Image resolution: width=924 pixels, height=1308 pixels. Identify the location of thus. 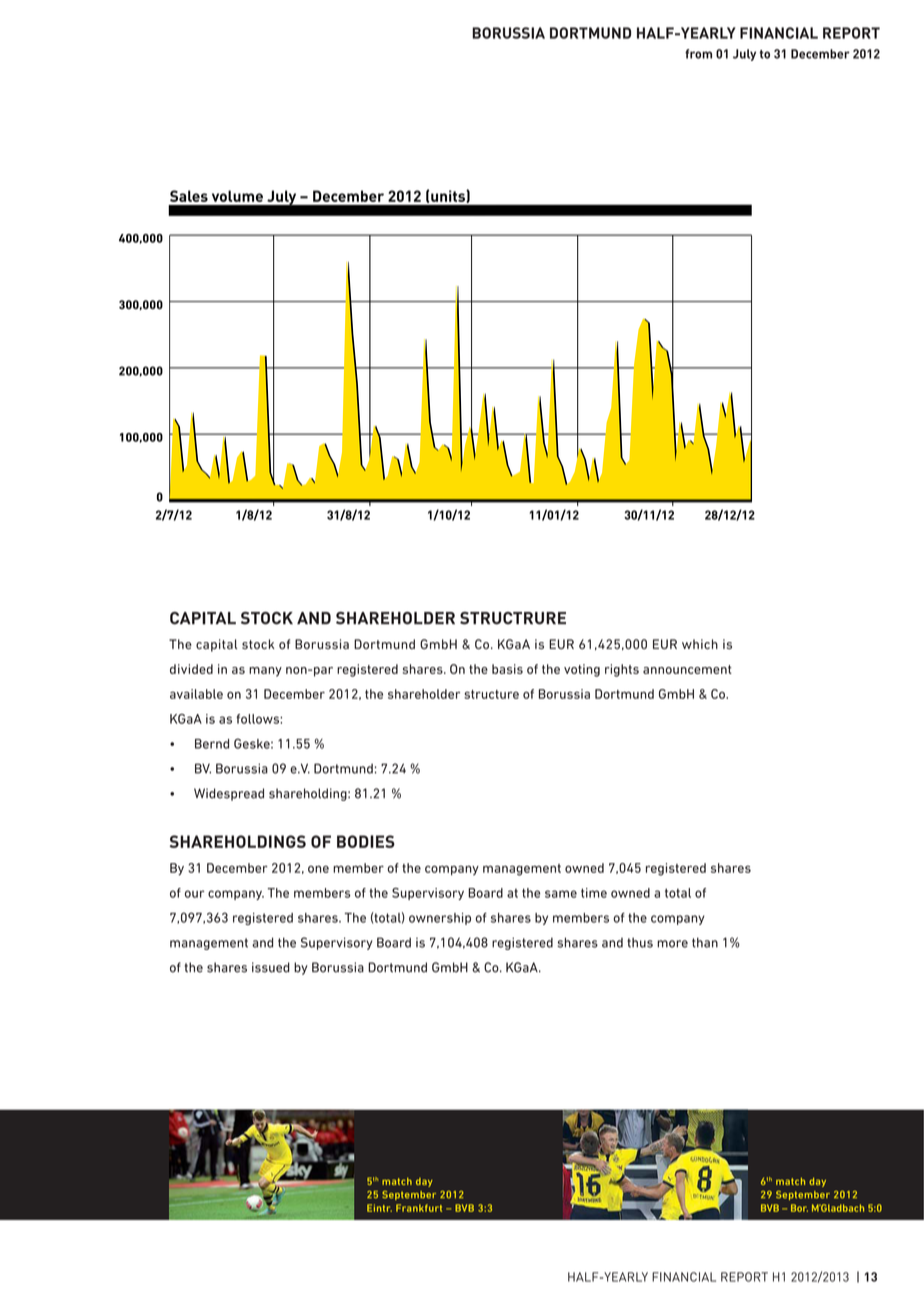
(640, 943).
